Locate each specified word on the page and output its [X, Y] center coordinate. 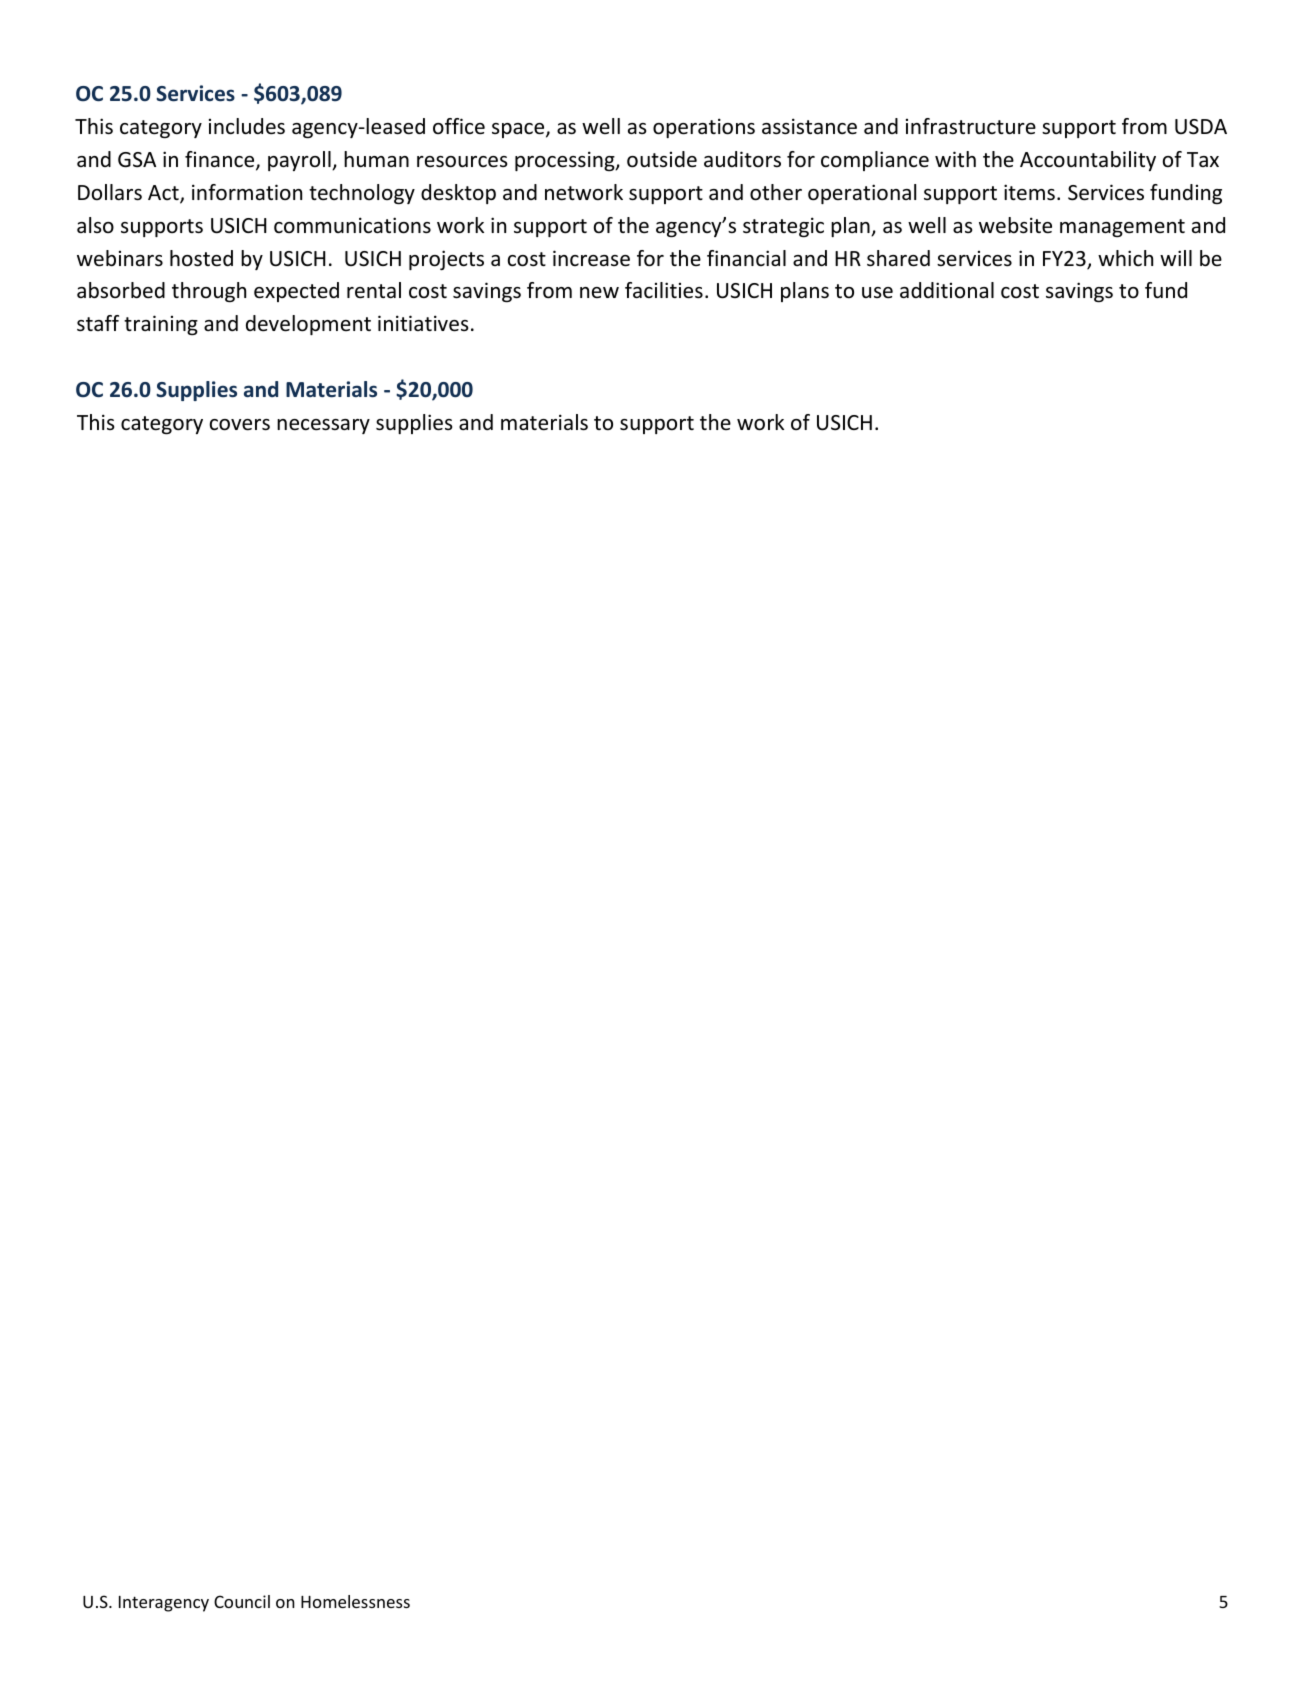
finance [221, 160]
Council [242, 1601]
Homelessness [355, 1601]
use [877, 293]
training [161, 325]
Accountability [1088, 161]
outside [662, 159]
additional [947, 290]
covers [240, 425]
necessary [323, 426]
